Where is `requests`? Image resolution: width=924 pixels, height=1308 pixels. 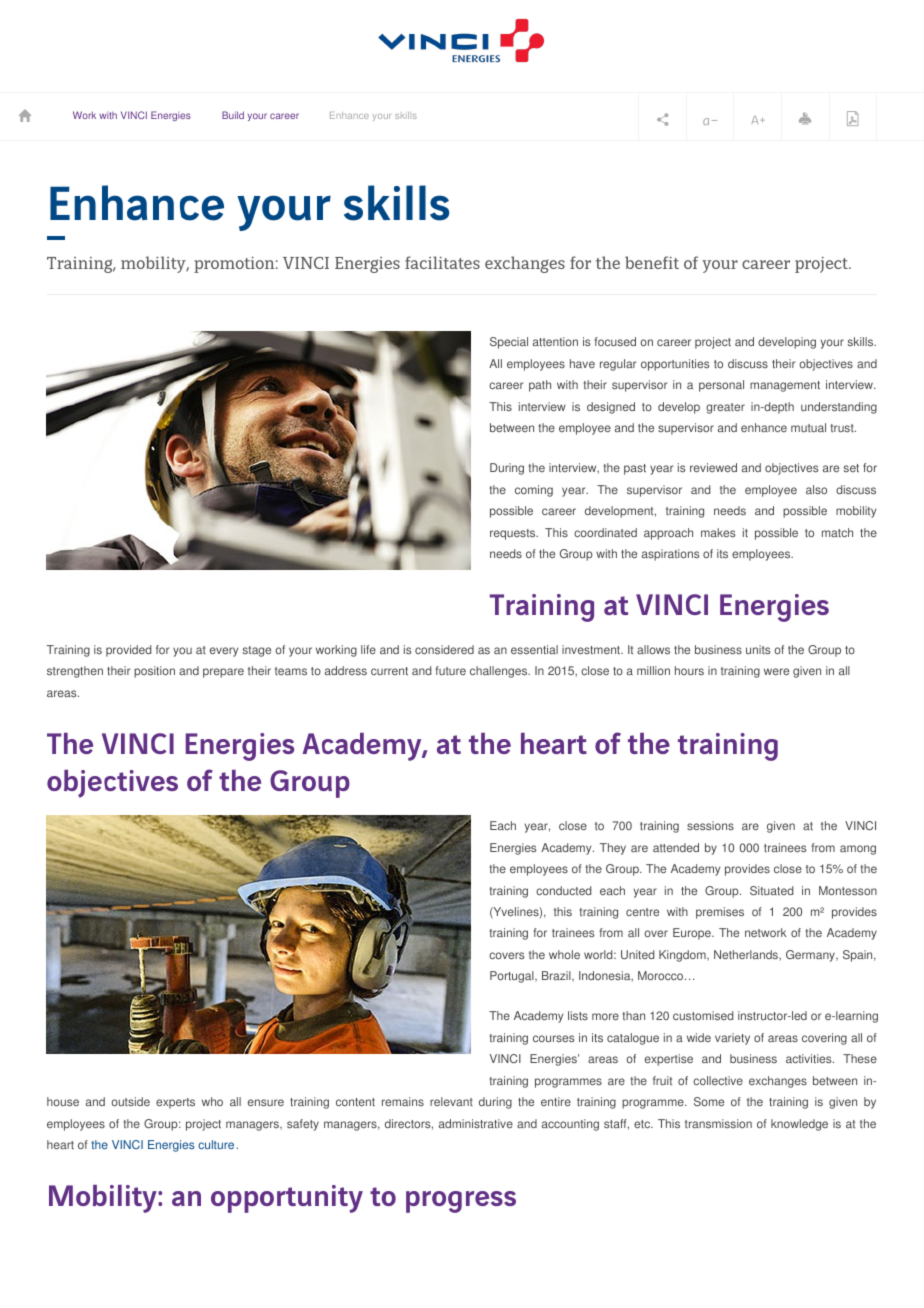 requests is located at coordinates (514, 534).
